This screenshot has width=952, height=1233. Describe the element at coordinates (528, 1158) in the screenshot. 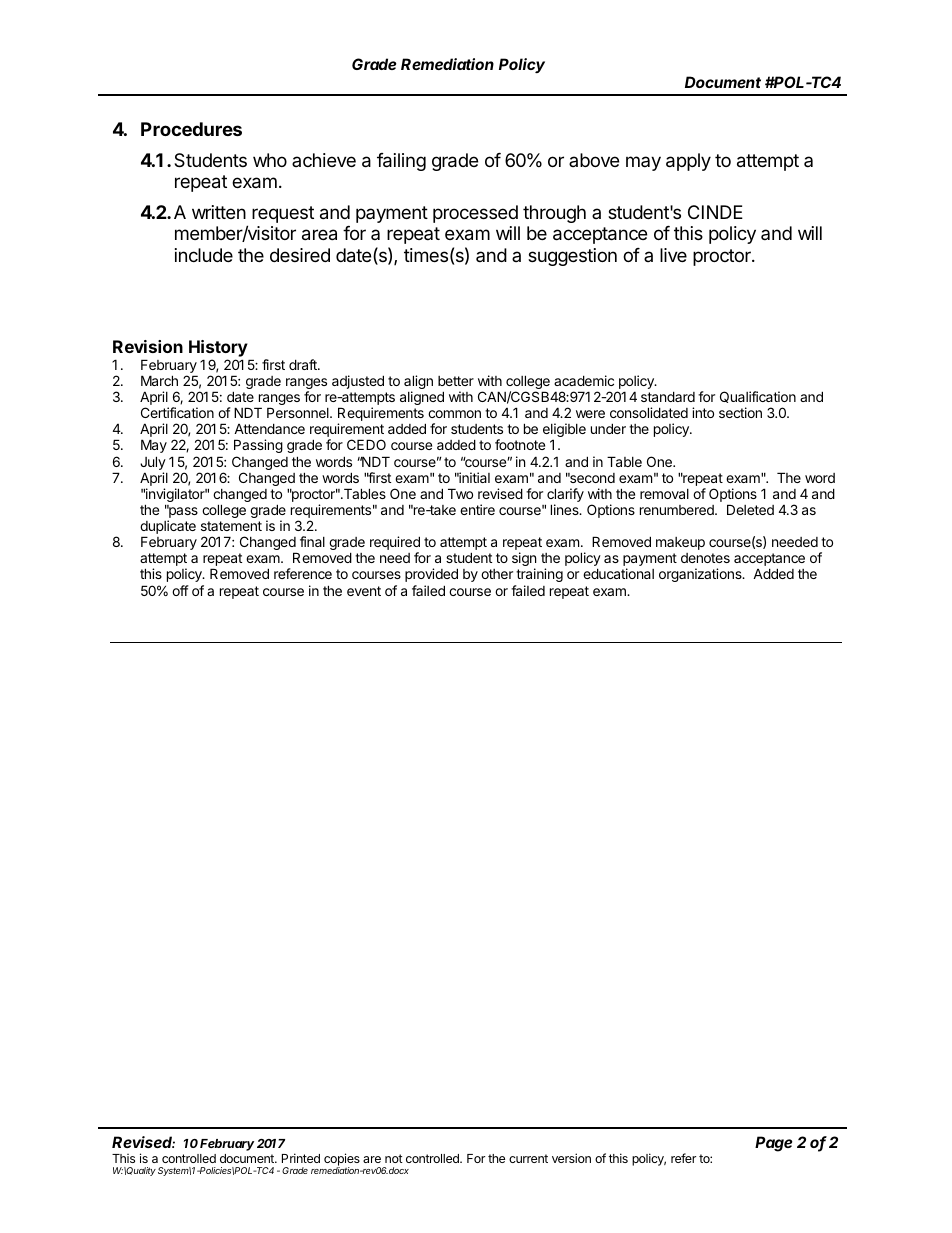

I see `current` at that location.
